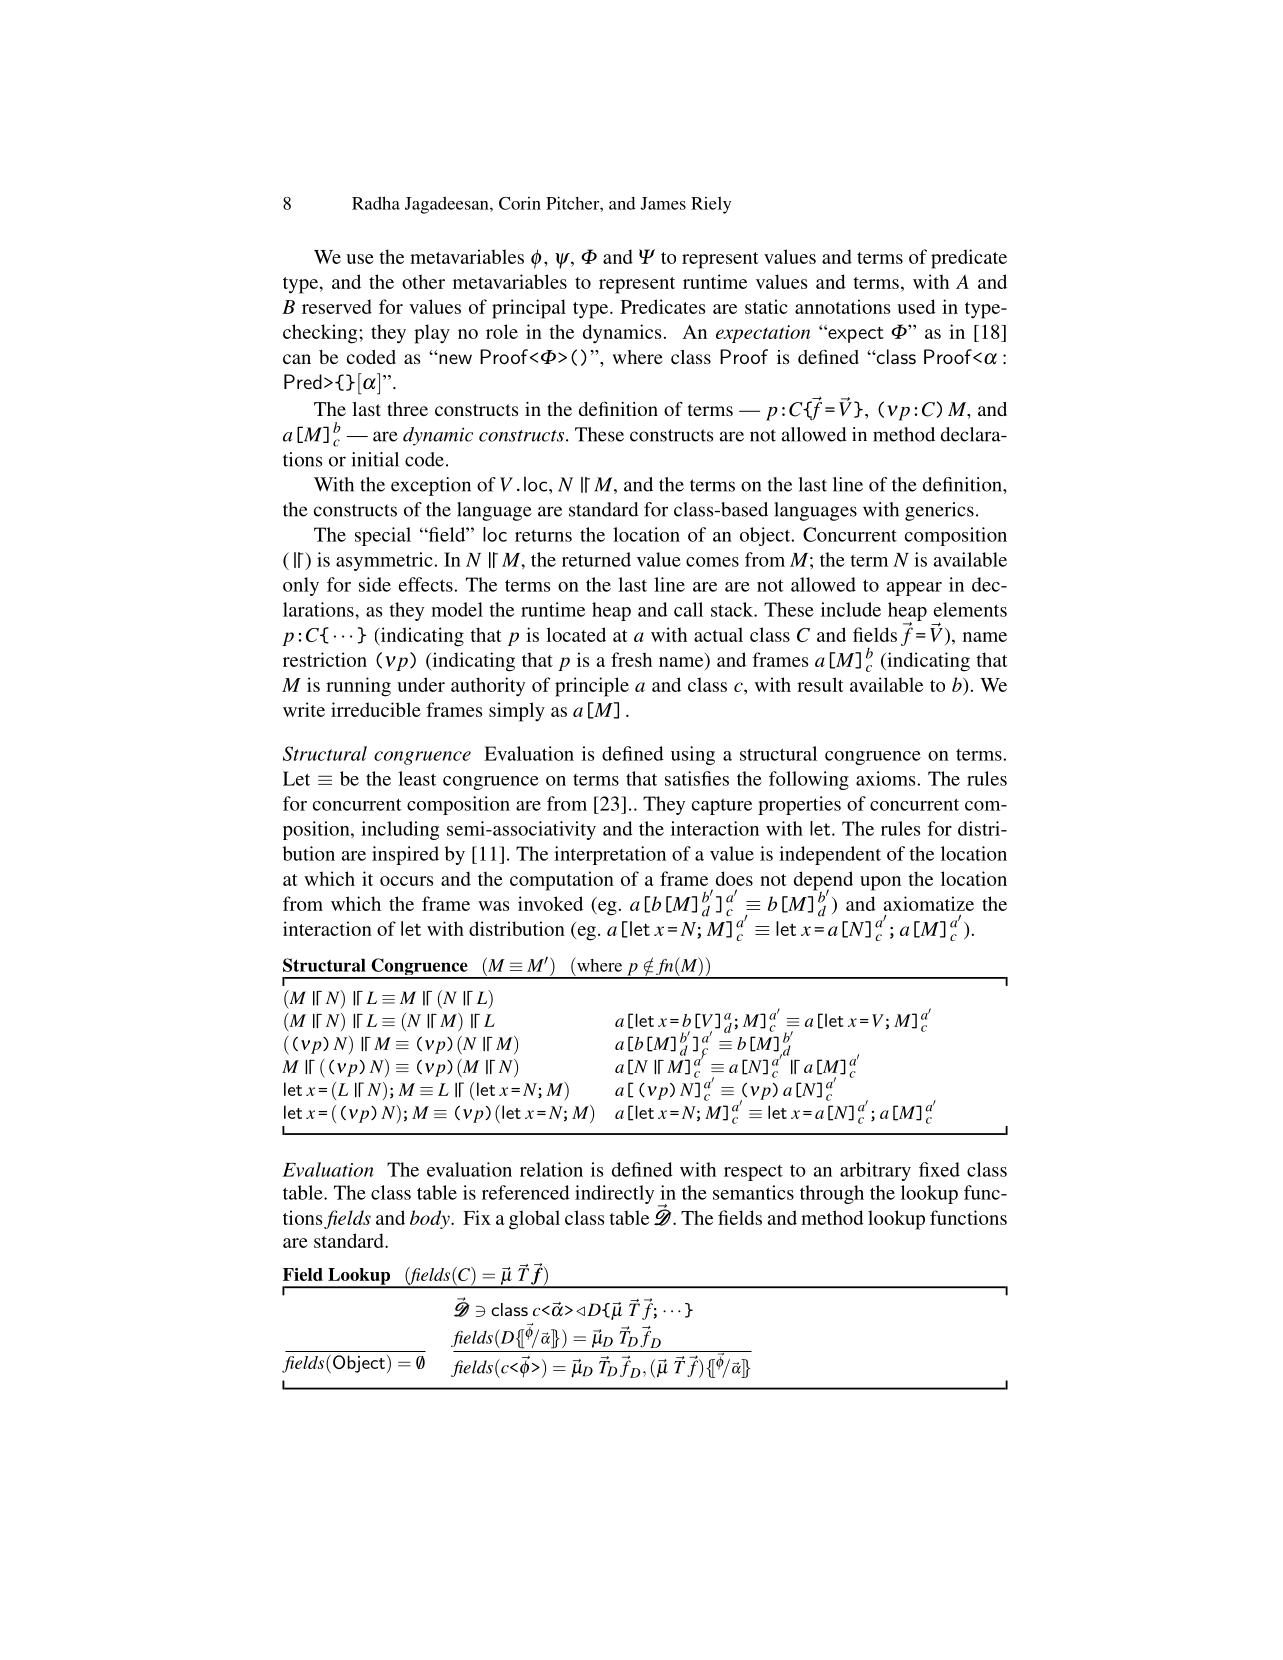  Describe the element at coordinates (431, 1219) in the screenshot. I see `body` at that location.
